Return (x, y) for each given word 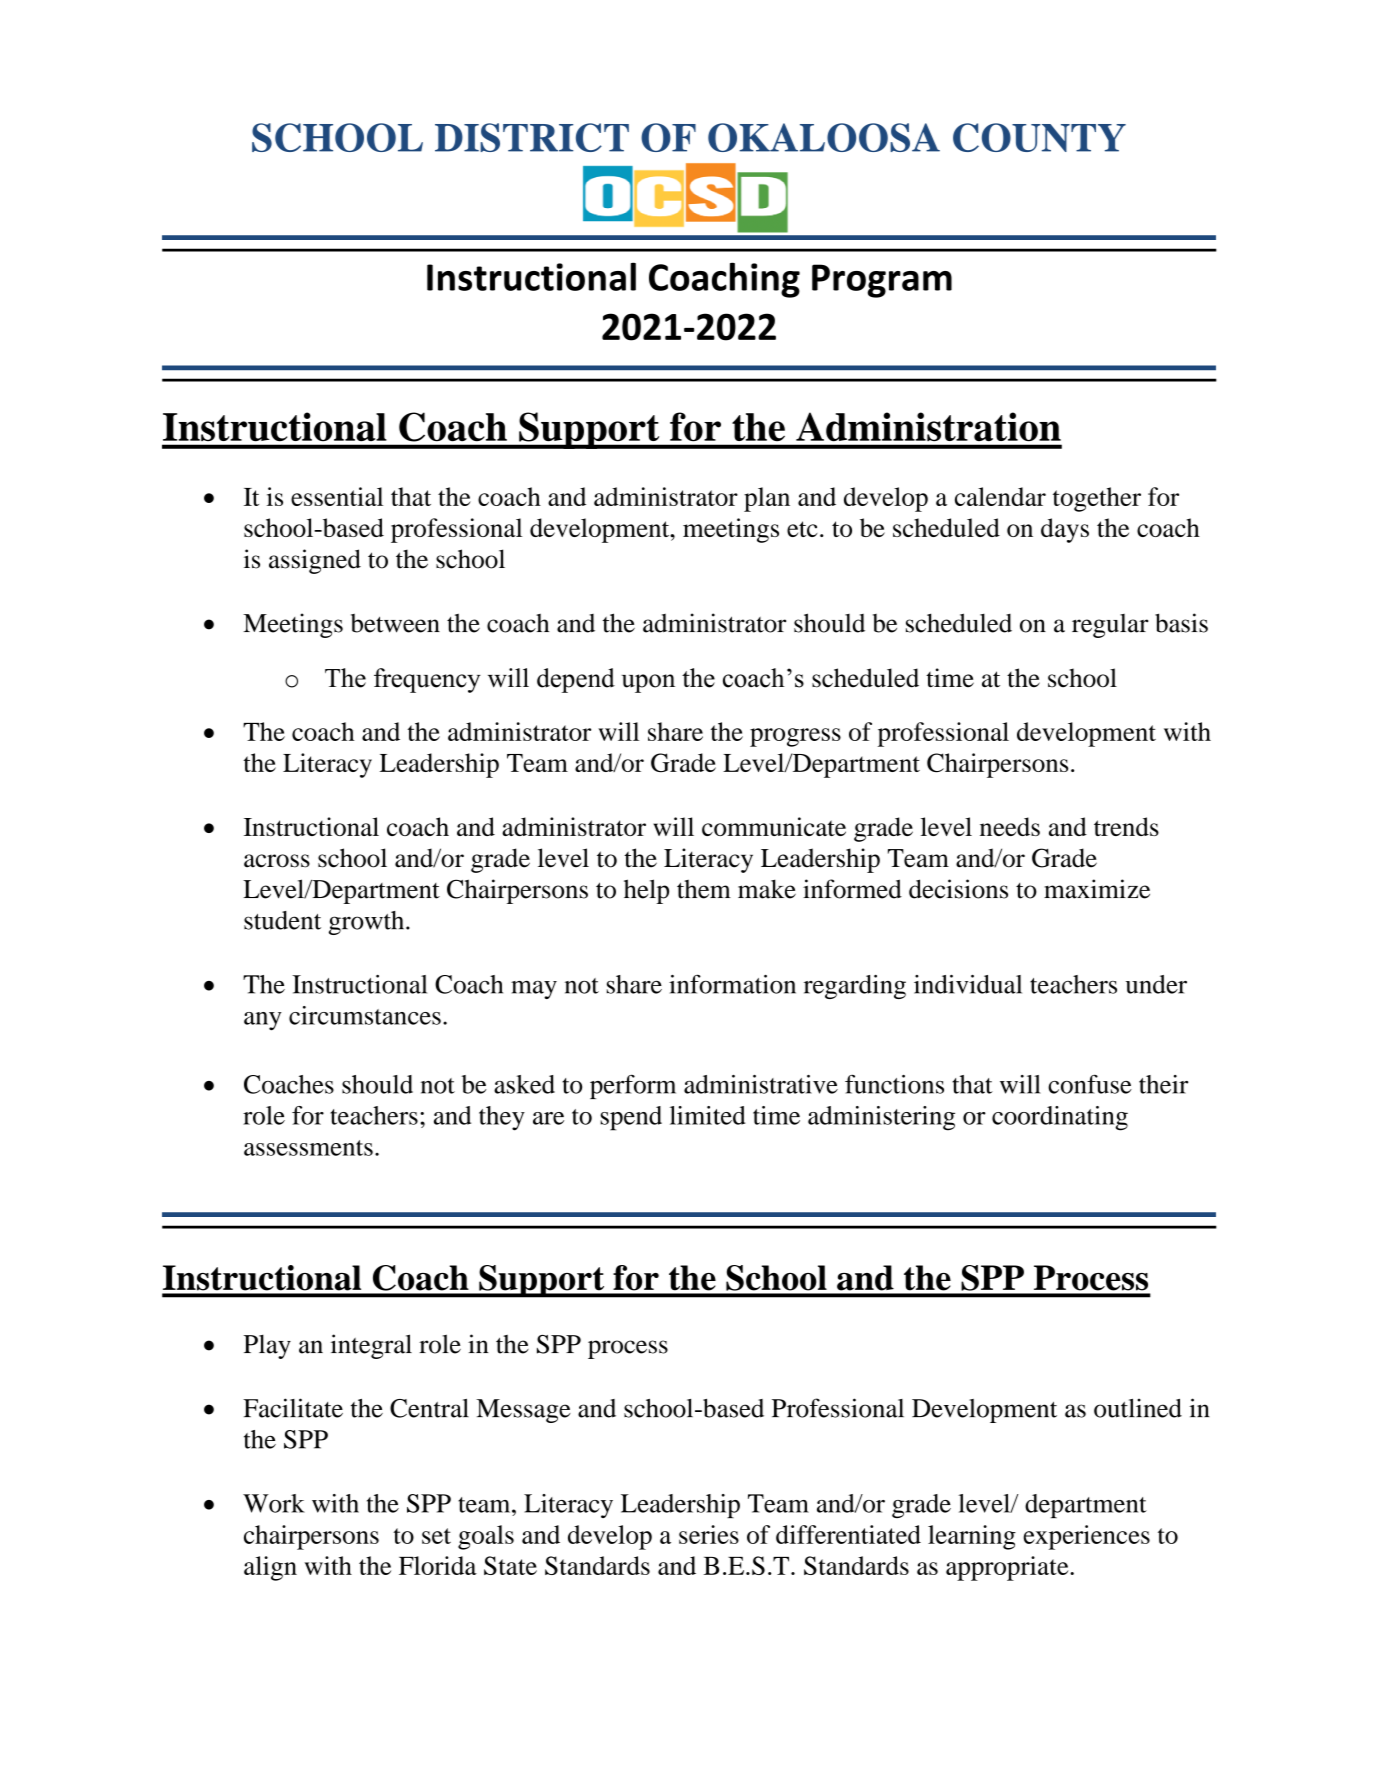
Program (882, 281)
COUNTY (1039, 137)
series (709, 1534)
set (436, 1536)
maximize (1097, 889)
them (704, 889)
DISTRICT (532, 137)
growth (368, 923)
